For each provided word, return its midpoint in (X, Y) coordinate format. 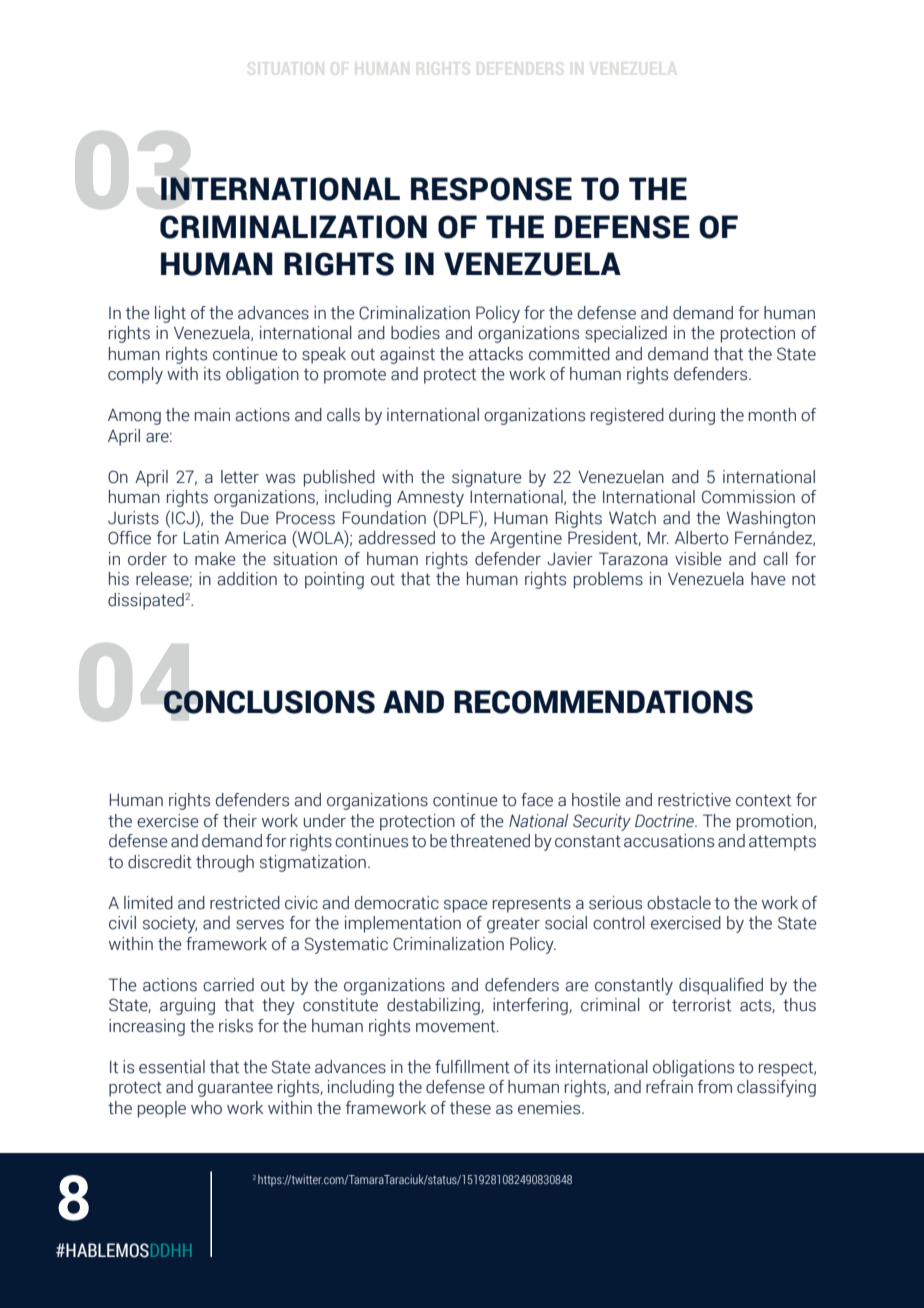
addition (247, 579)
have (768, 579)
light (170, 314)
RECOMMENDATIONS (603, 702)
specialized (626, 334)
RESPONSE (491, 189)
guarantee (235, 1089)
